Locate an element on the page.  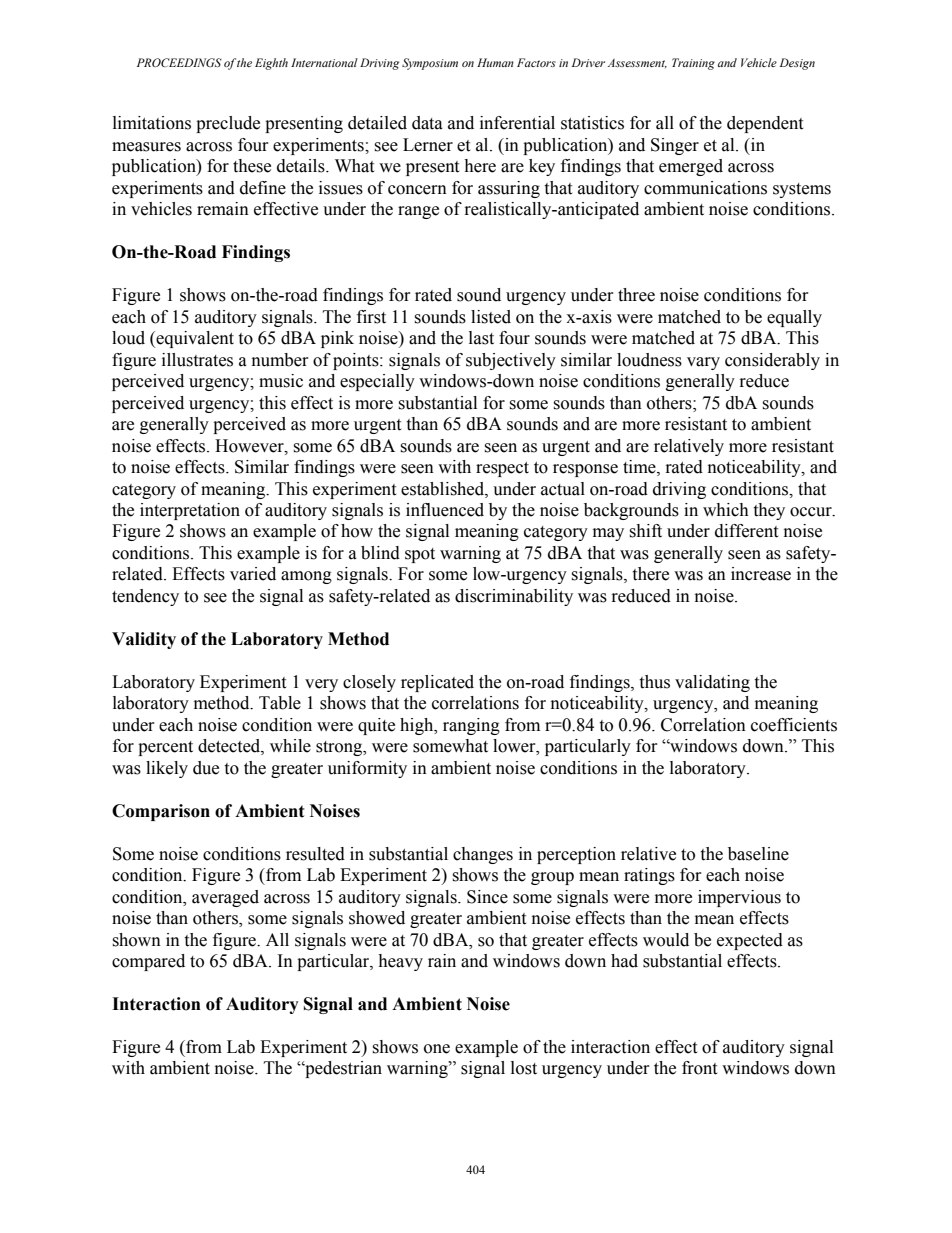
equivalent is located at coordinates (194, 339).
